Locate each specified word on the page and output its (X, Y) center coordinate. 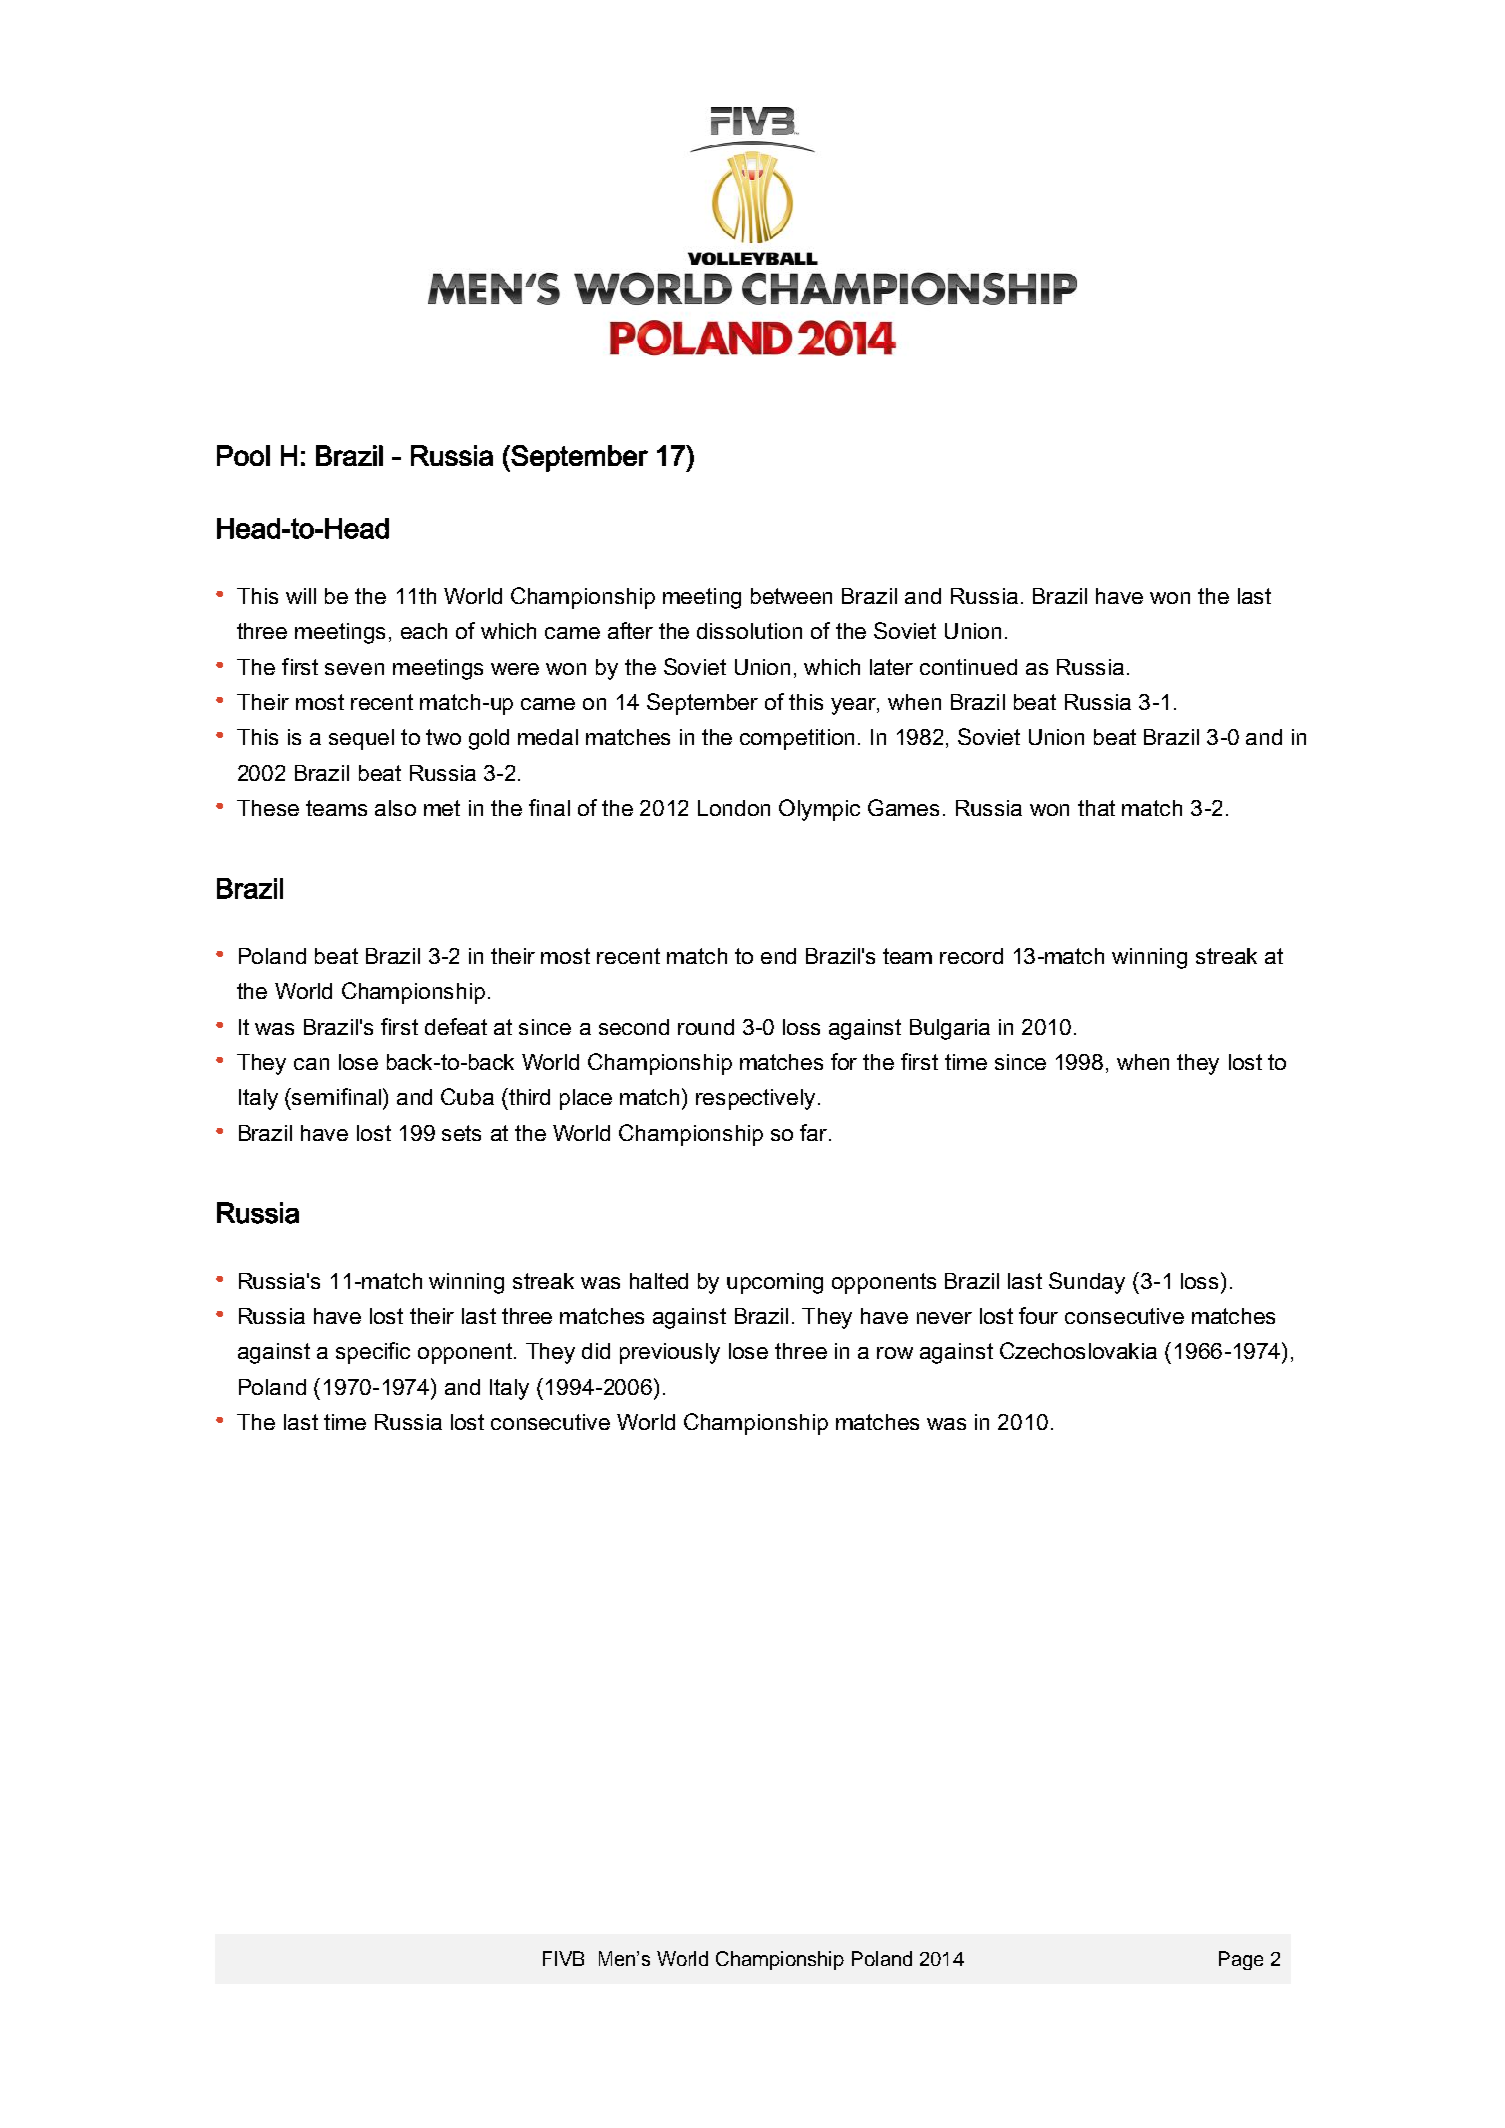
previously (670, 1353)
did (596, 1351)
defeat (456, 1026)
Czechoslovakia (1078, 1350)
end (778, 956)
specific (373, 1353)
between (791, 596)
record (971, 956)
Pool (243, 455)
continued (968, 667)
